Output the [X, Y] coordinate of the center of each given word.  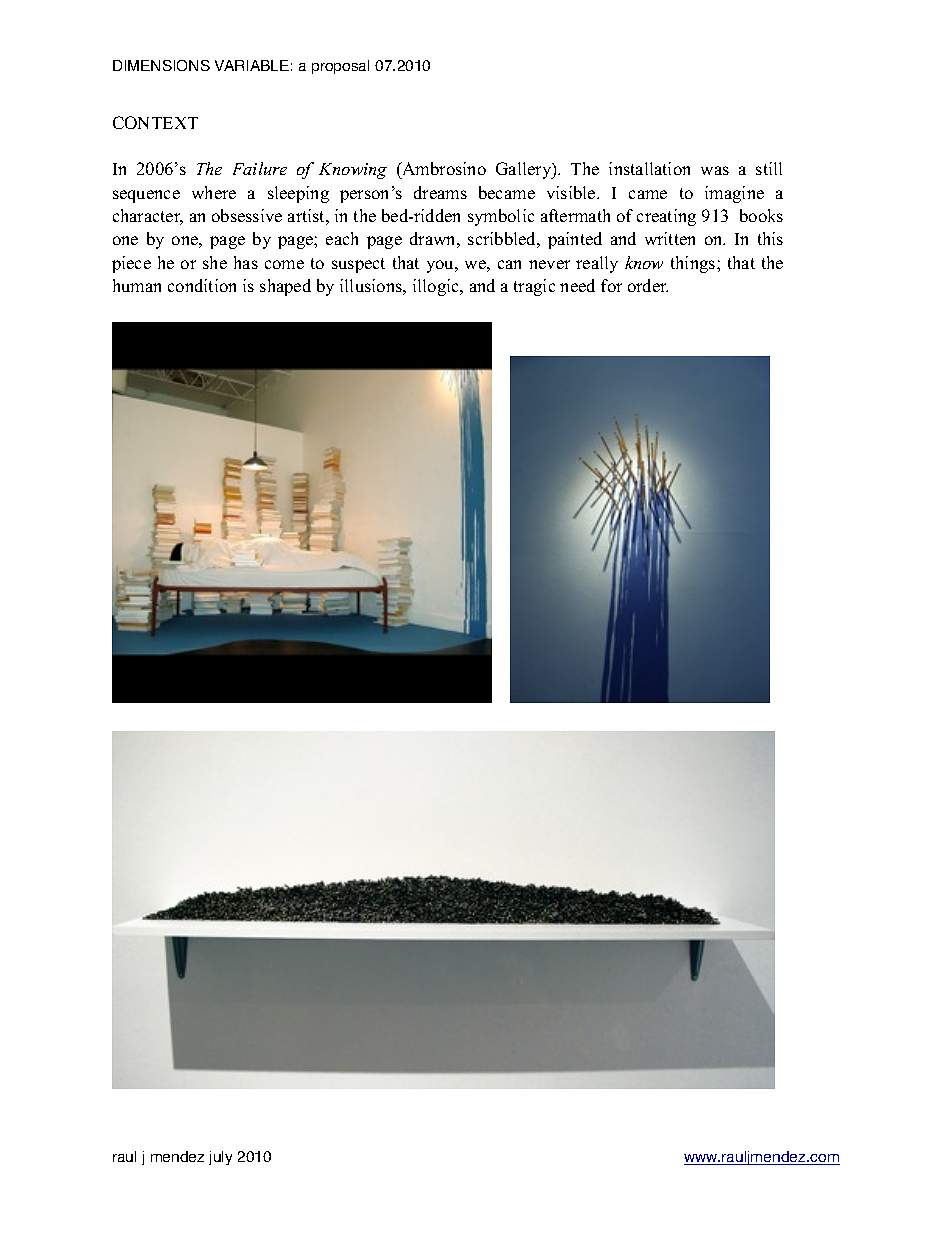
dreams [440, 192]
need [577, 285]
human [137, 285]
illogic [437, 287]
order [648, 285]
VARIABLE [252, 65]
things [694, 264]
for [611, 285]
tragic [534, 287]
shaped [285, 287]
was [715, 170]
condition [202, 285]
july [220, 1158]
